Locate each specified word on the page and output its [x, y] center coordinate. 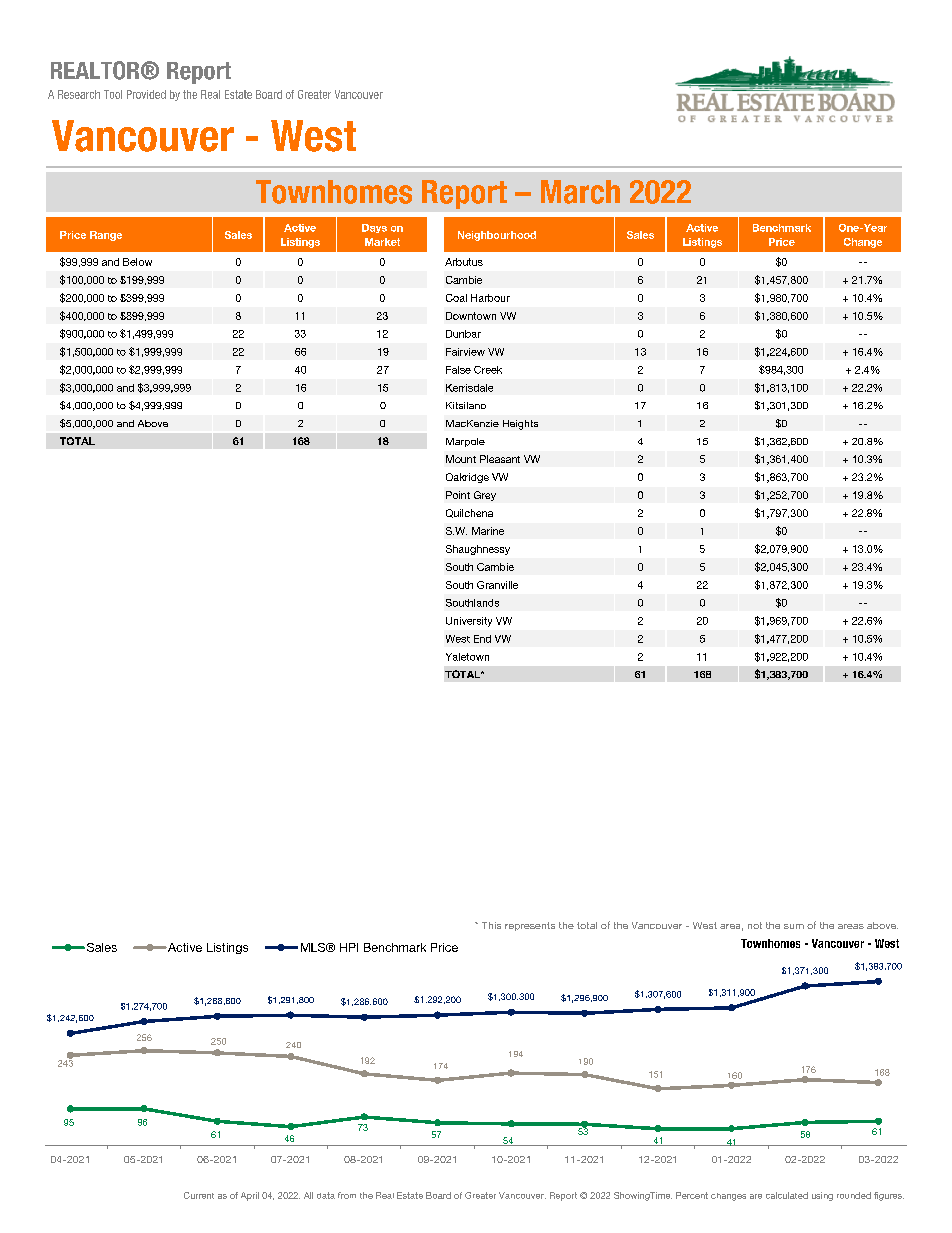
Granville [497, 585]
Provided [146, 94]
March [580, 192]
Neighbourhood [497, 236]
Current [199, 1195]
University [469, 622]
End [482, 639]
